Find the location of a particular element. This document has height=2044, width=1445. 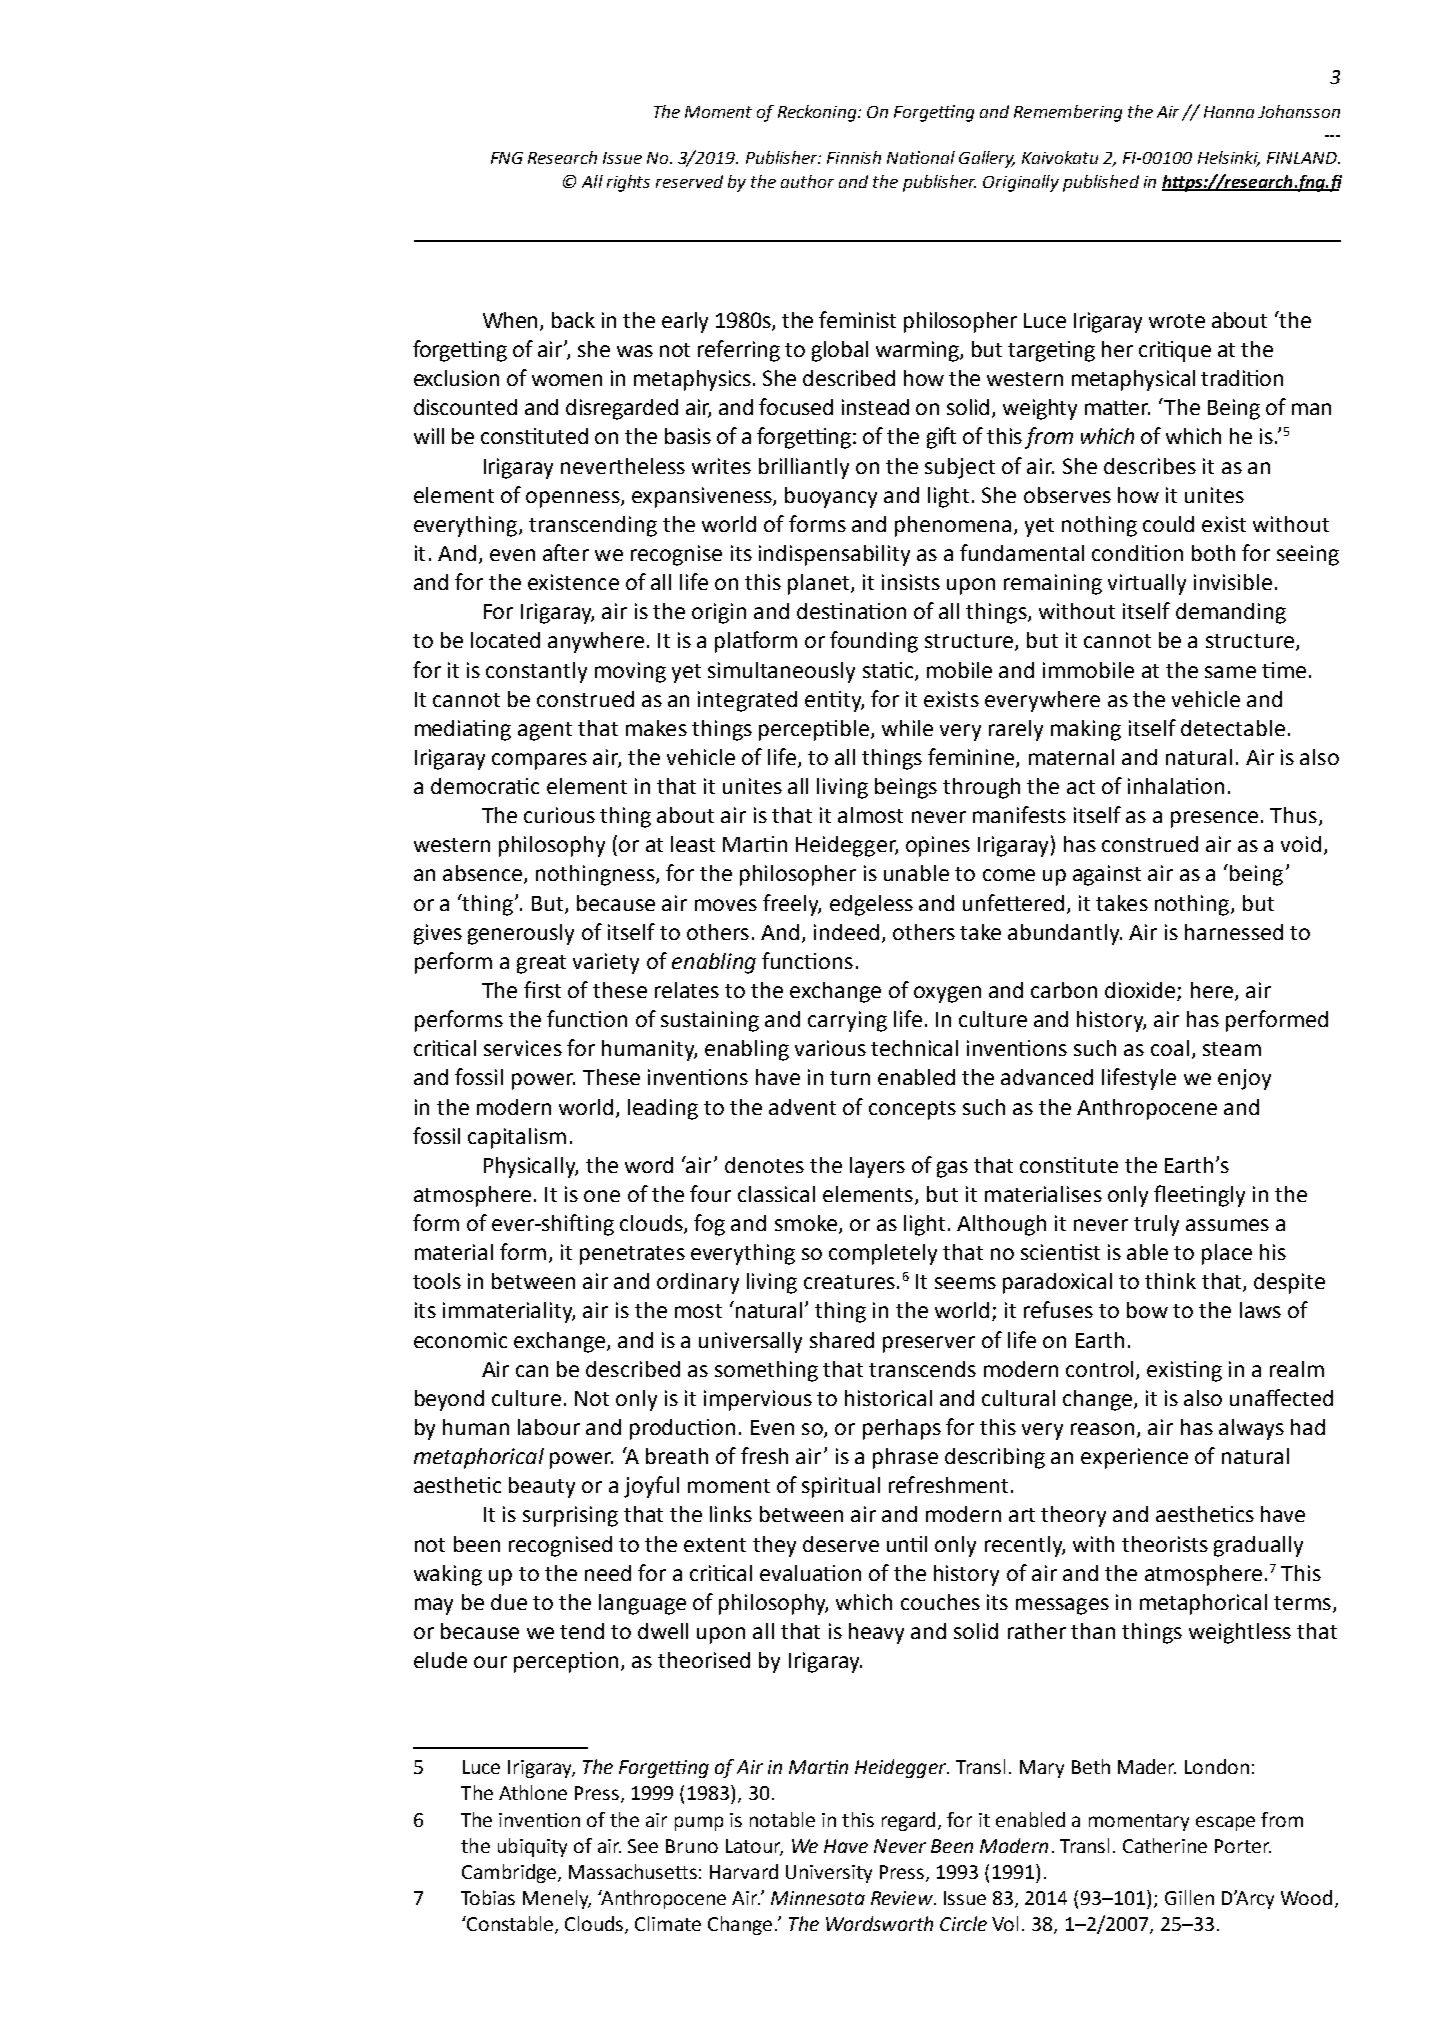

rights is located at coordinates (628, 183).
